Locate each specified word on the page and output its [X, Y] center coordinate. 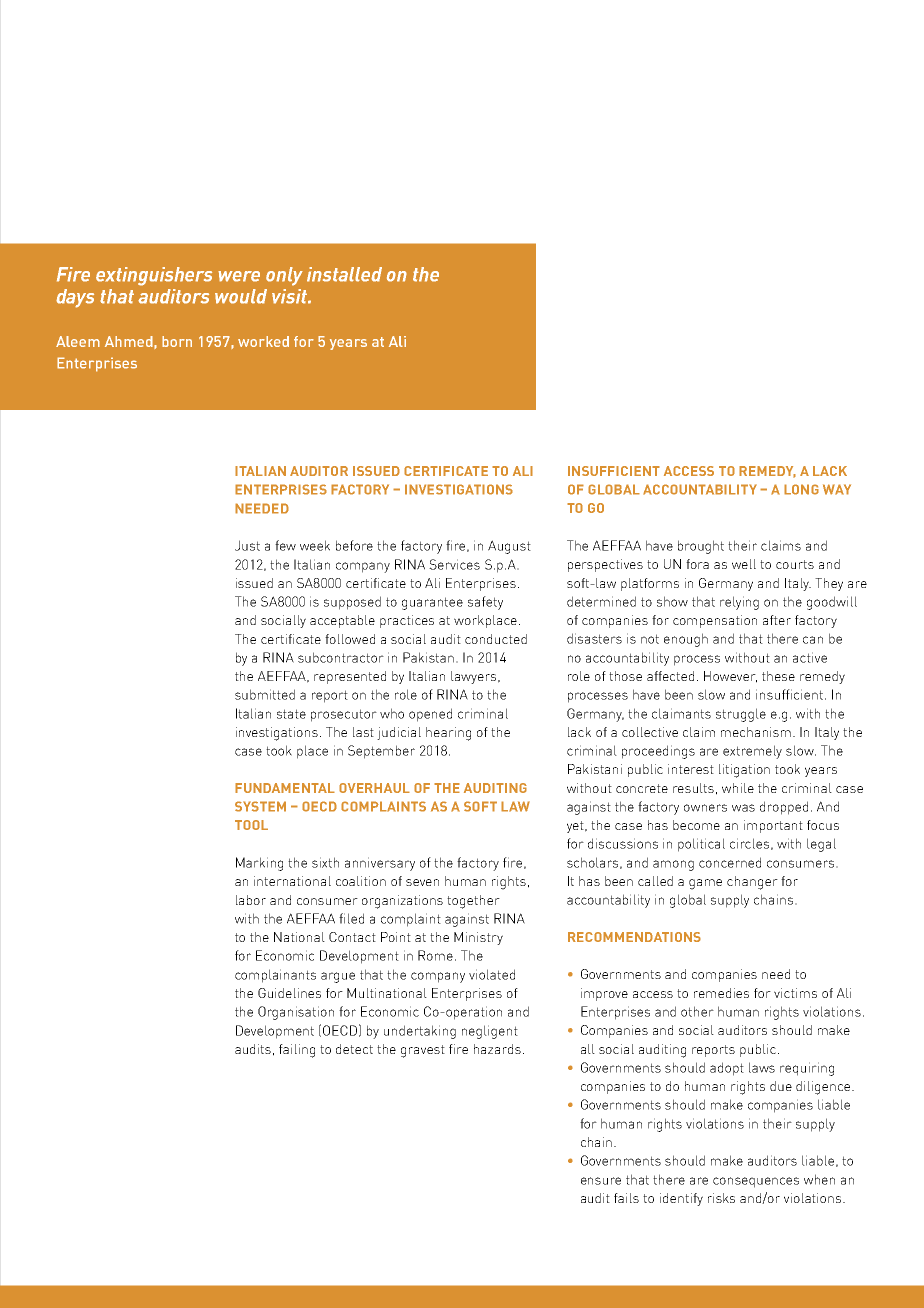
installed [344, 274]
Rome [435, 955]
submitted [265, 694]
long [801, 489]
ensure [601, 1181]
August [509, 547]
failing [297, 1051]
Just [247, 545]
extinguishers [154, 276]
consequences [756, 1182]
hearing [448, 734]
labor [251, 900]
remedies [721, 993]
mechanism [756, 732]
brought [701, 547]
